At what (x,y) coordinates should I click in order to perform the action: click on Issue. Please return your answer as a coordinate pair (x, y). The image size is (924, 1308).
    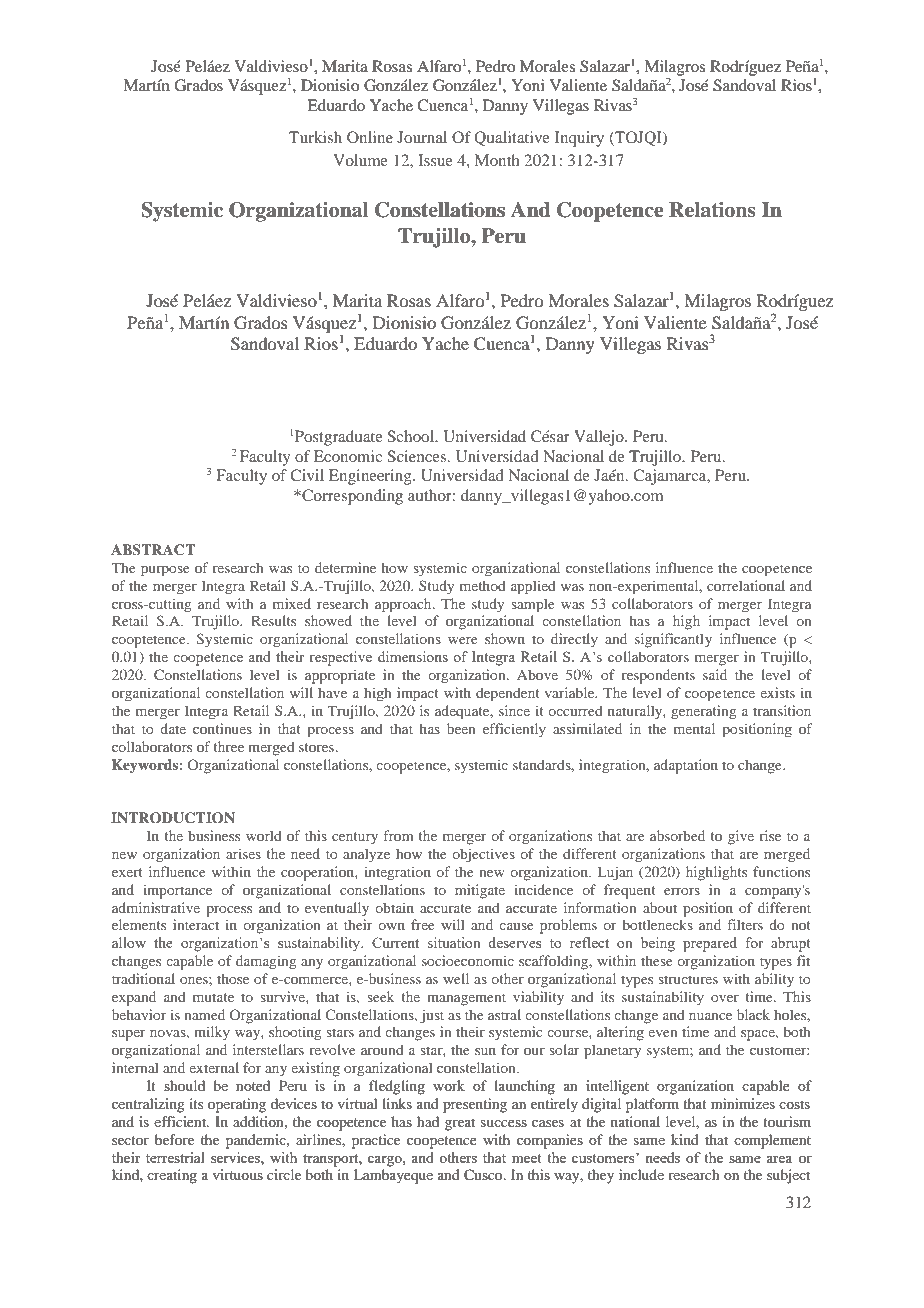
    Looking at the image, I should click on (435, 160).
